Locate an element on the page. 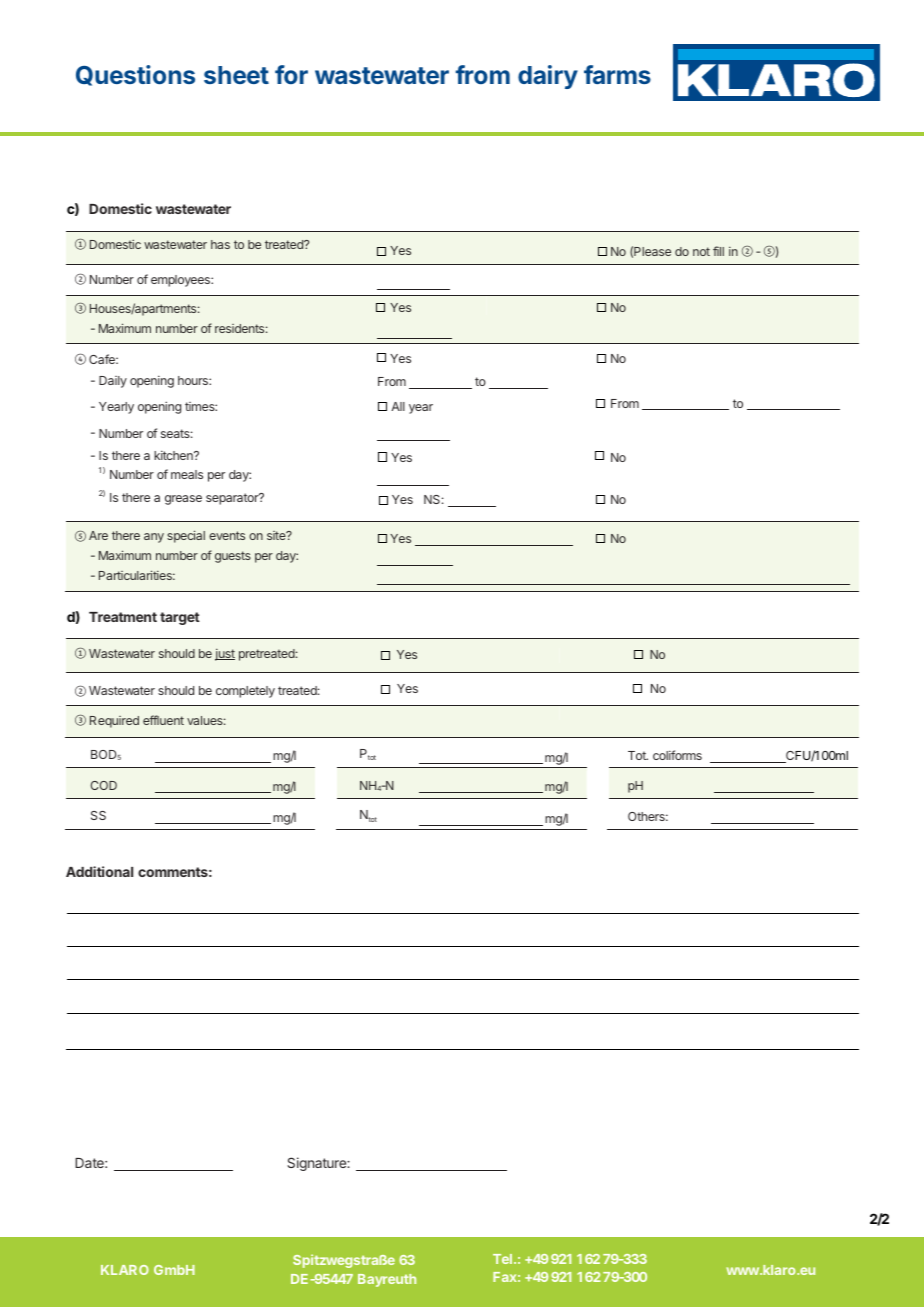 This document has width=924, height=1307. farms is located at coordinates (617, 74).
